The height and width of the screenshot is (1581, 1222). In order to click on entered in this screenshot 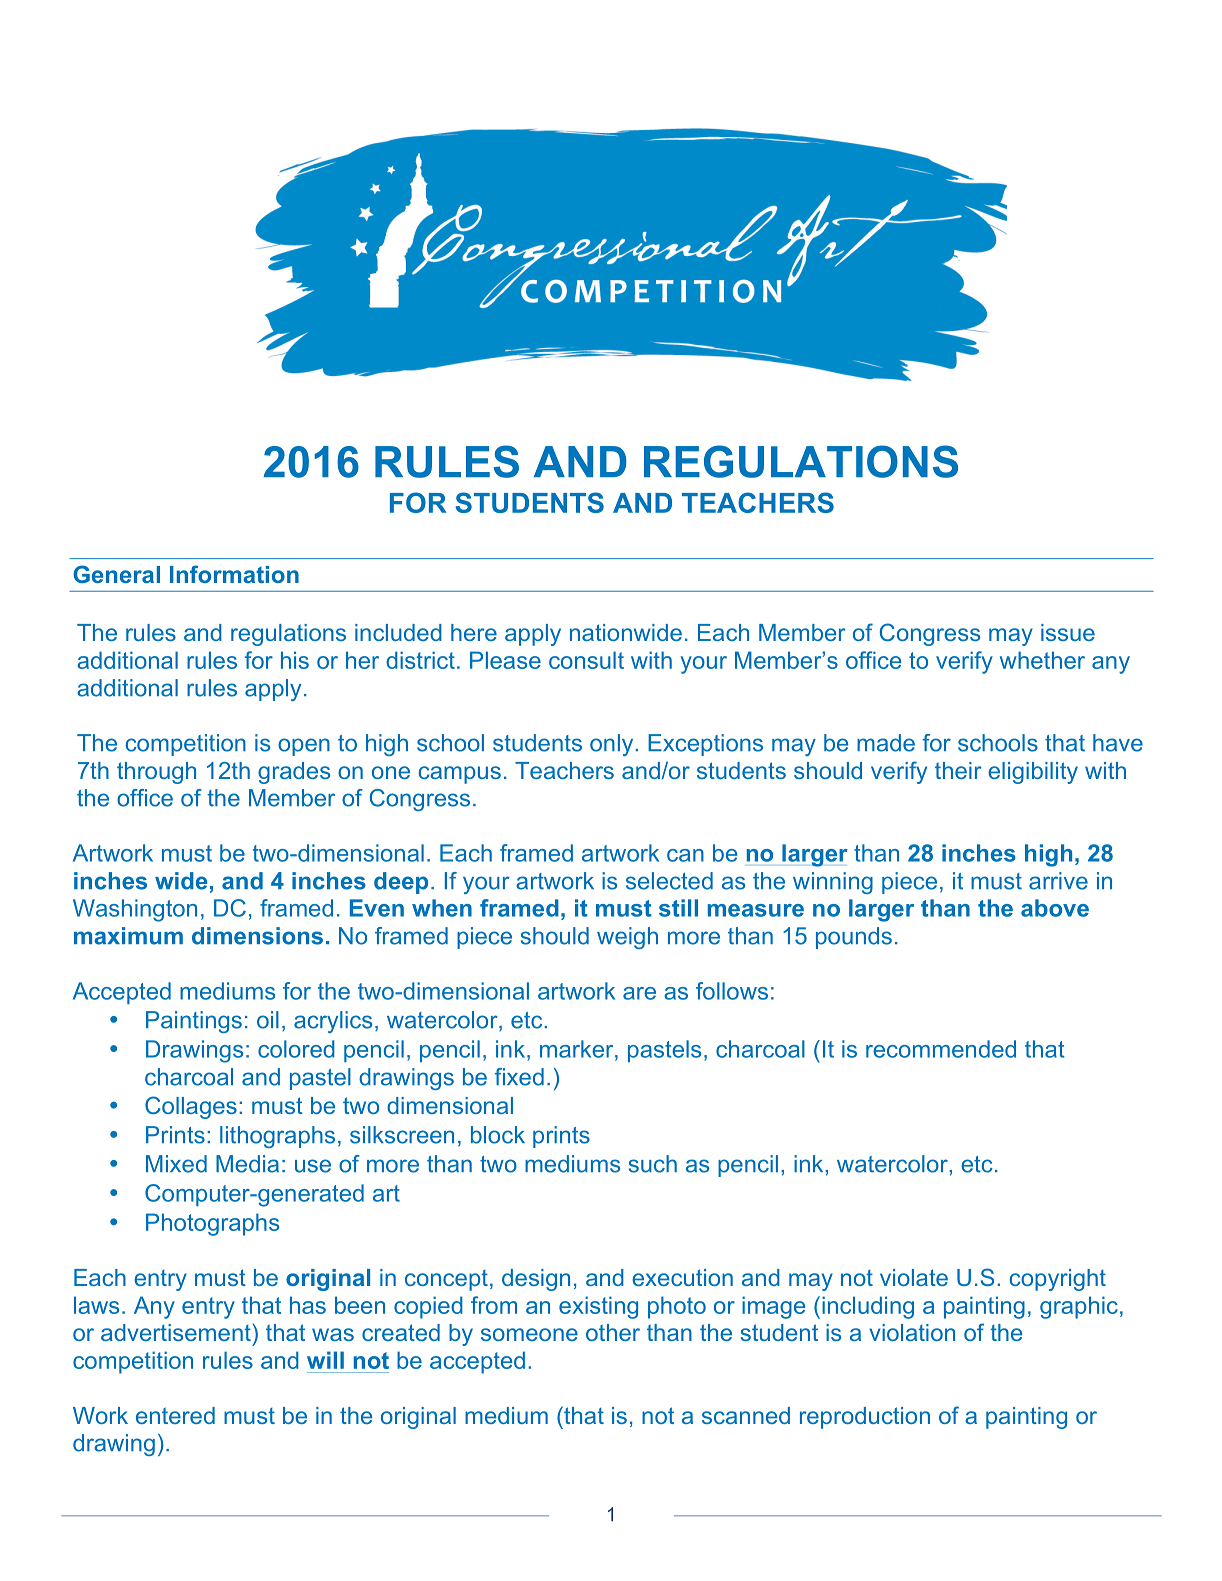, I will do `click(175, 1415)`.
